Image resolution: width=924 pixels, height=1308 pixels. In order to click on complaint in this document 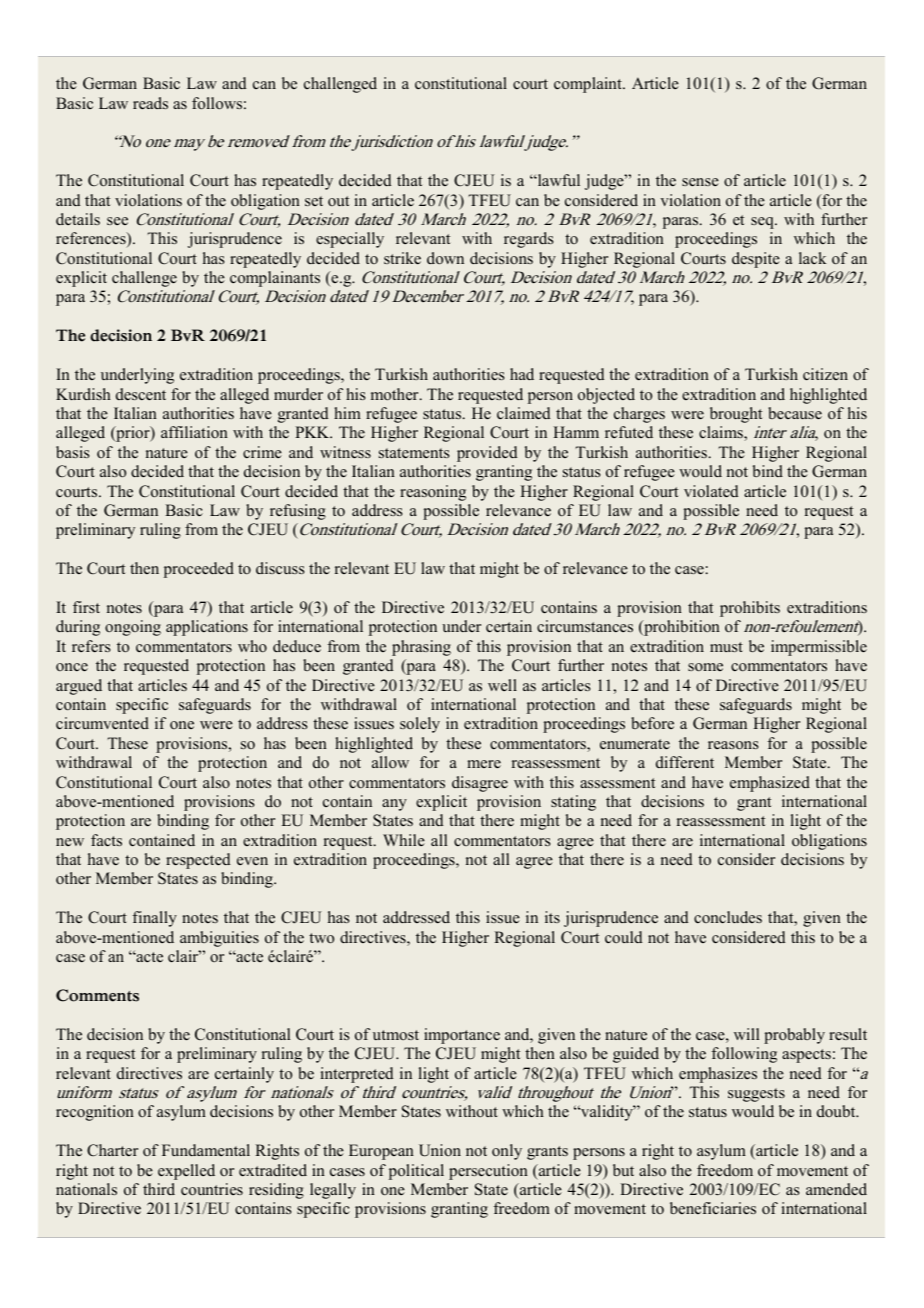, I will do `click(589, 85)`.
